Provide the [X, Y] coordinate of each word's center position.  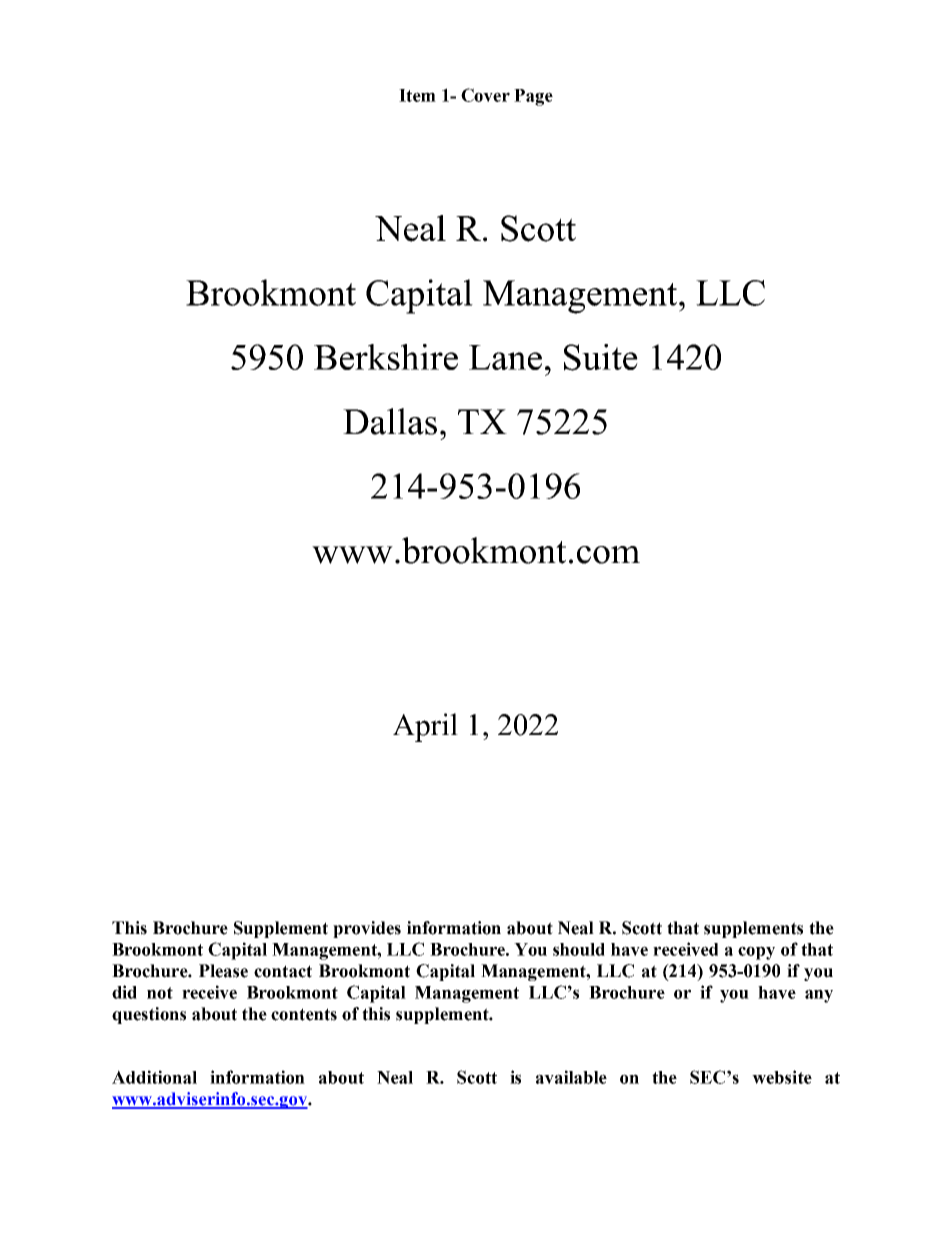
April [425, 727]
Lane [505, 357]
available [571, 1077]
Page [533, 97]
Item [417, 95]
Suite [601, 357]
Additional [154, 1077]
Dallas [390, 421]
